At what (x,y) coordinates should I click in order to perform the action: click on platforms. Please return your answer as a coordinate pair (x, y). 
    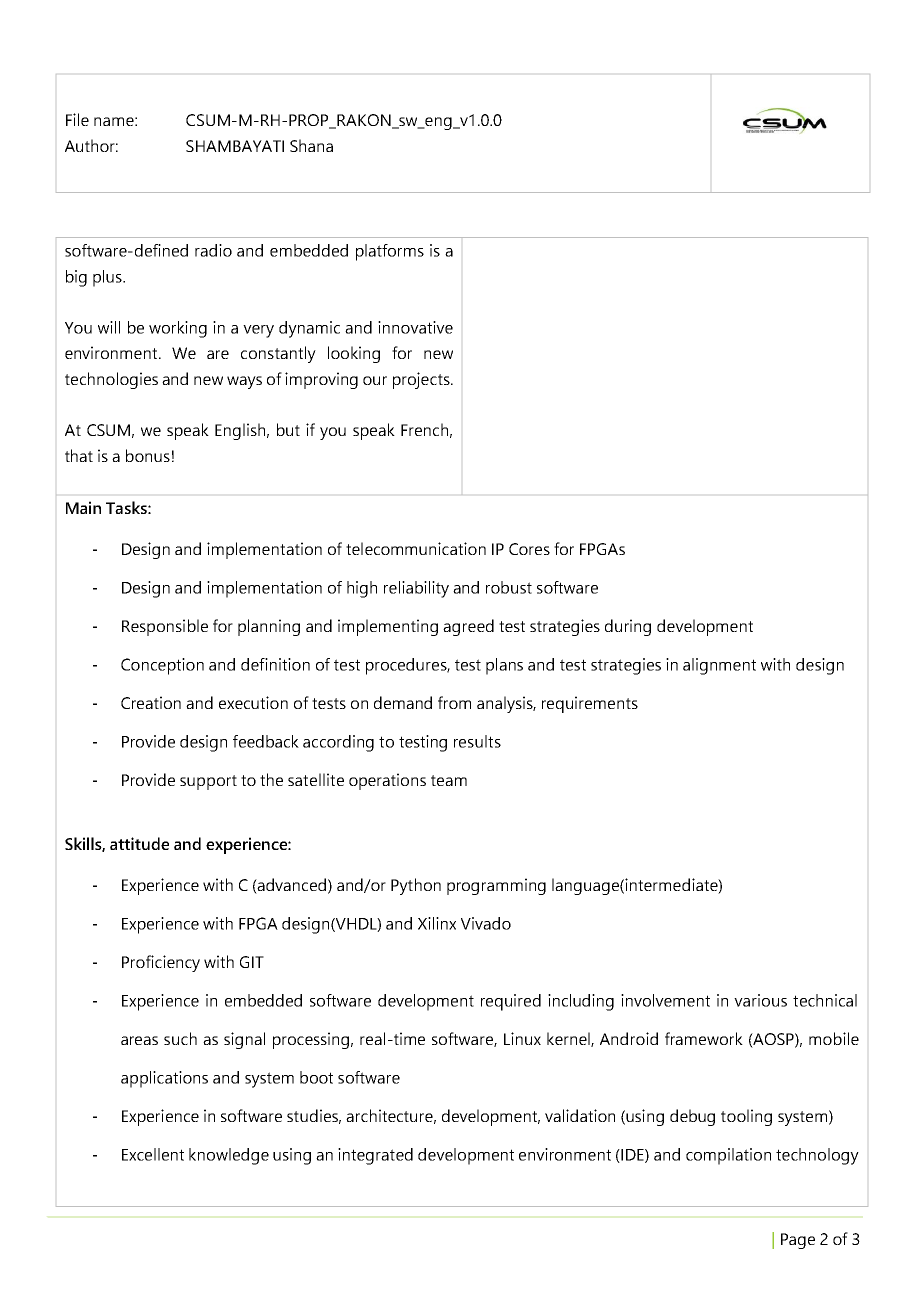
    Looking at the image, I should click on (390, 252).
